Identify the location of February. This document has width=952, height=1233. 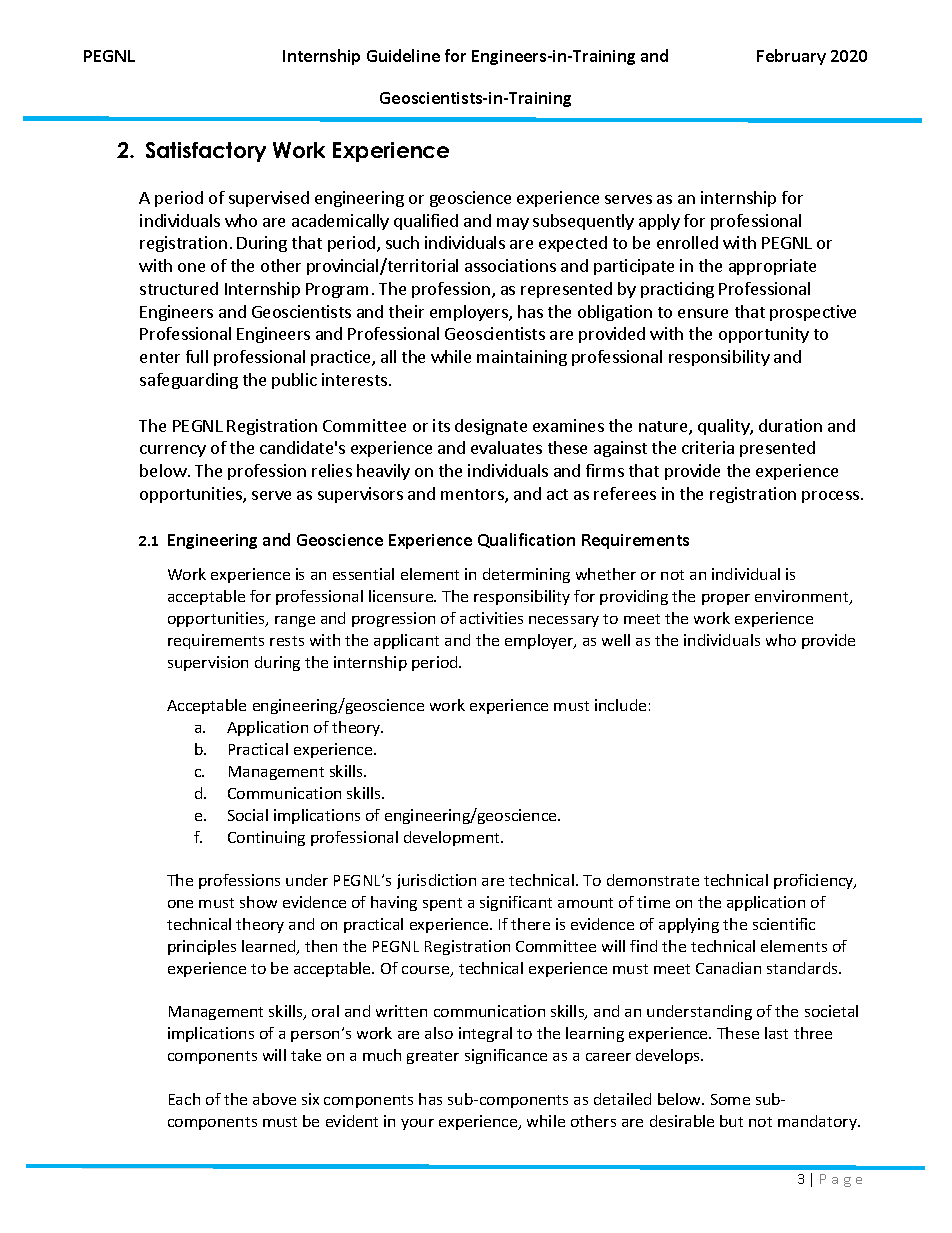
(791, 57).
